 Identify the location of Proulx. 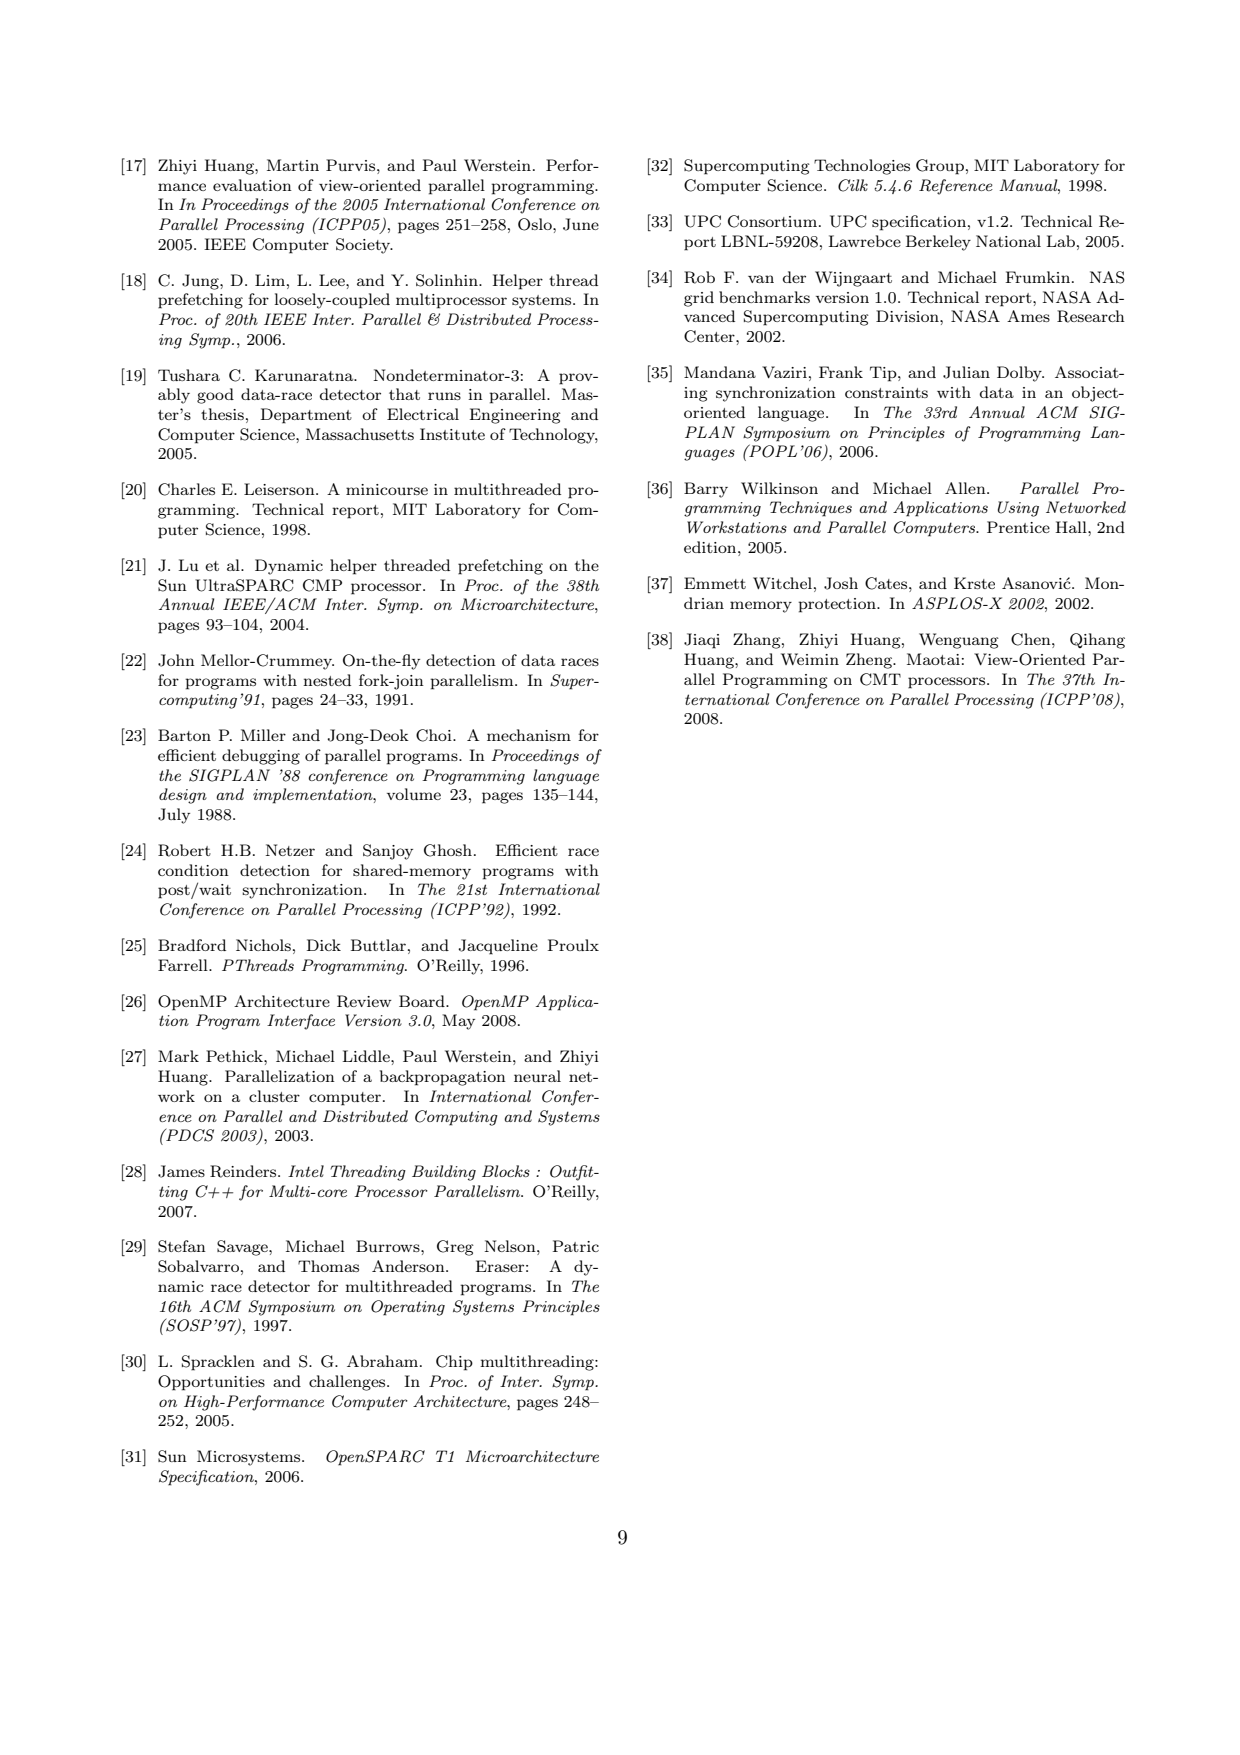
(573, 945).
